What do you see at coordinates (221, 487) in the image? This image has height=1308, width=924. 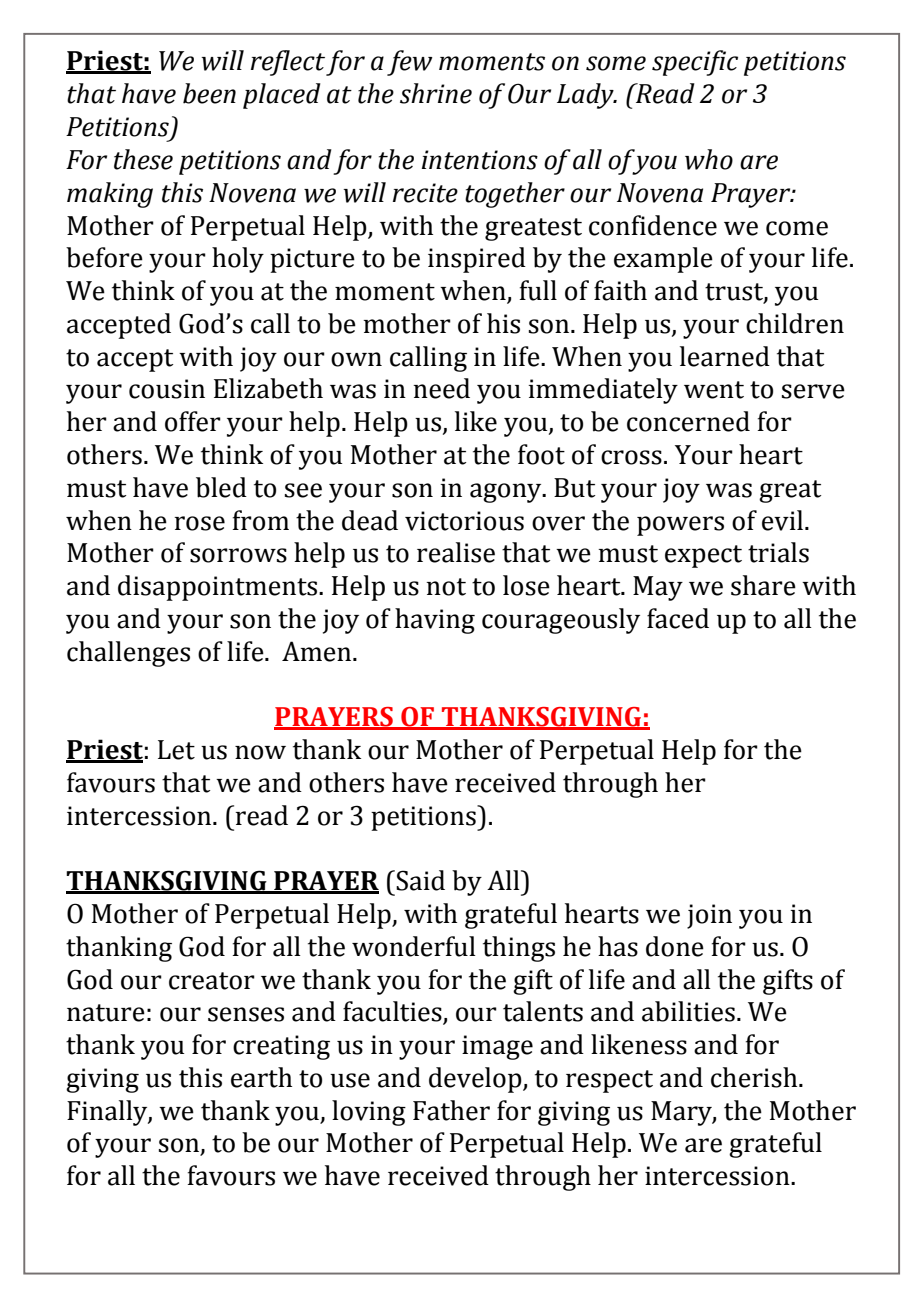 I see `bled` at bounding box center [221, 487].
